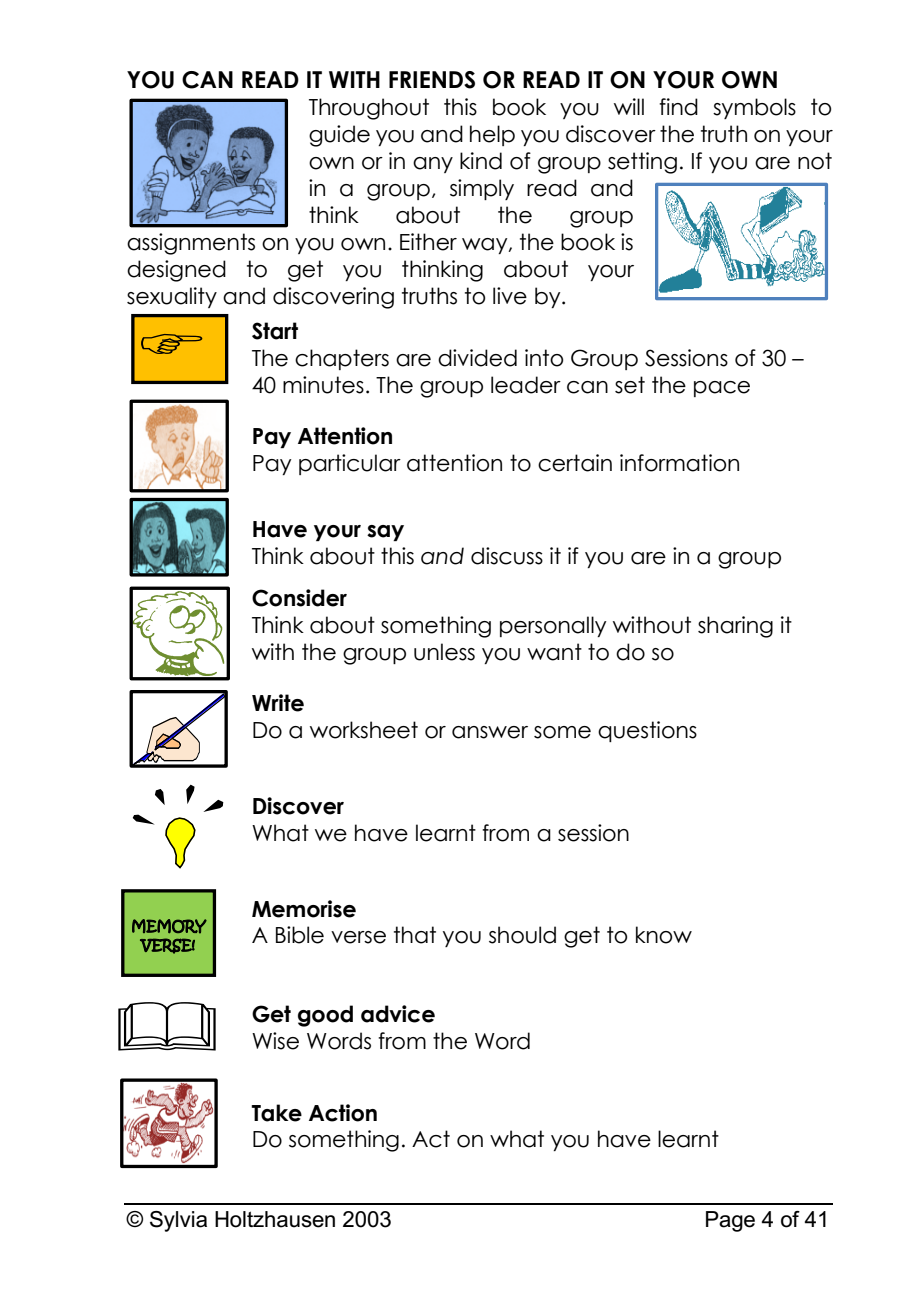 The width and height of the page is (924, 1311). Describe the element at coordinates (178, 1221) in the page. I see `Sylvia` at that location.
